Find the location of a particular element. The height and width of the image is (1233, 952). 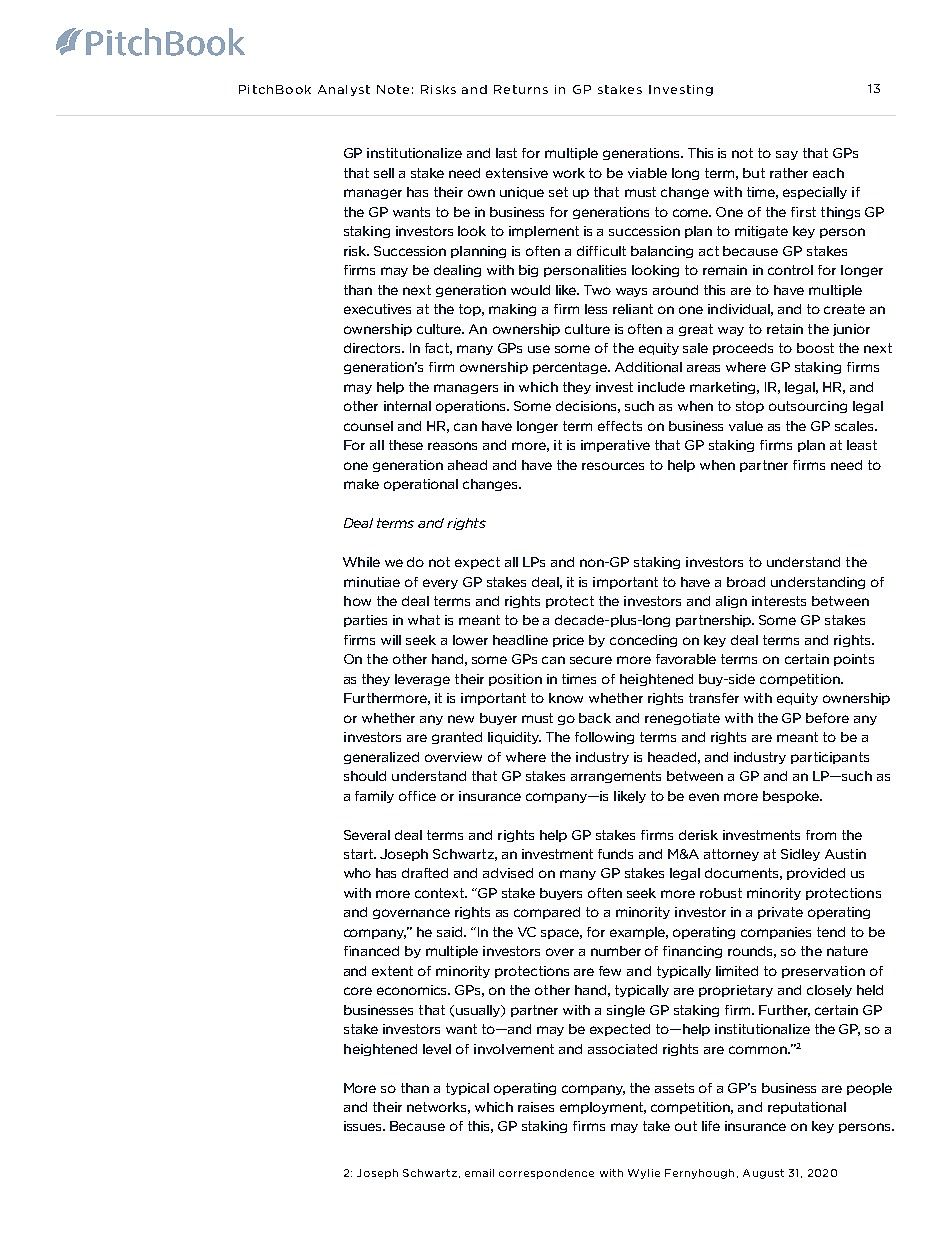

interests is located at coordinates (779, 601).
